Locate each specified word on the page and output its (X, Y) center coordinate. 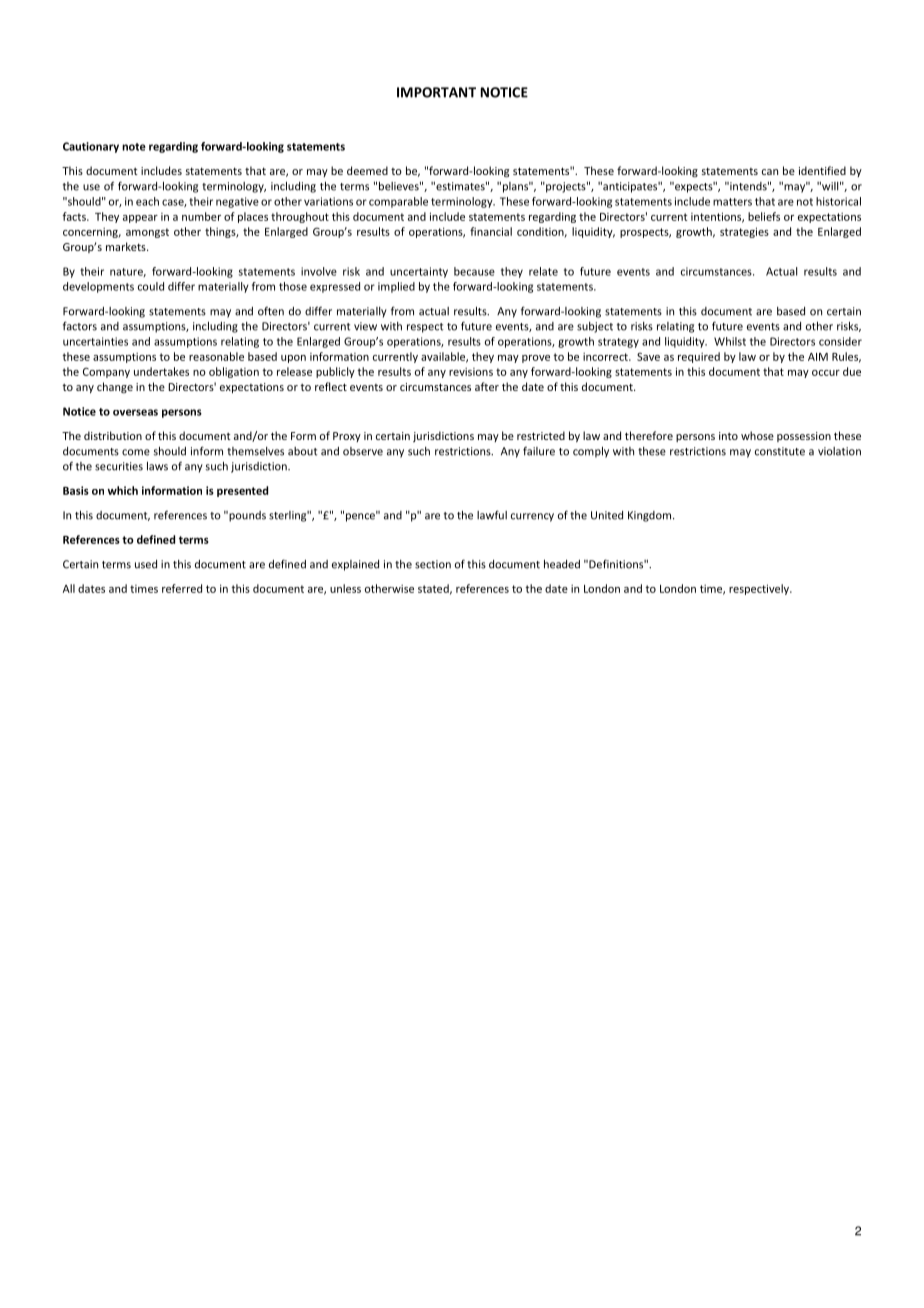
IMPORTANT (436, 92)
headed (562, 564)
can (770, 172)
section (433, 564)
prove (536, 359)
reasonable (216, 356)
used (146, 564)
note (134, 147)
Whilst (730, 341)
